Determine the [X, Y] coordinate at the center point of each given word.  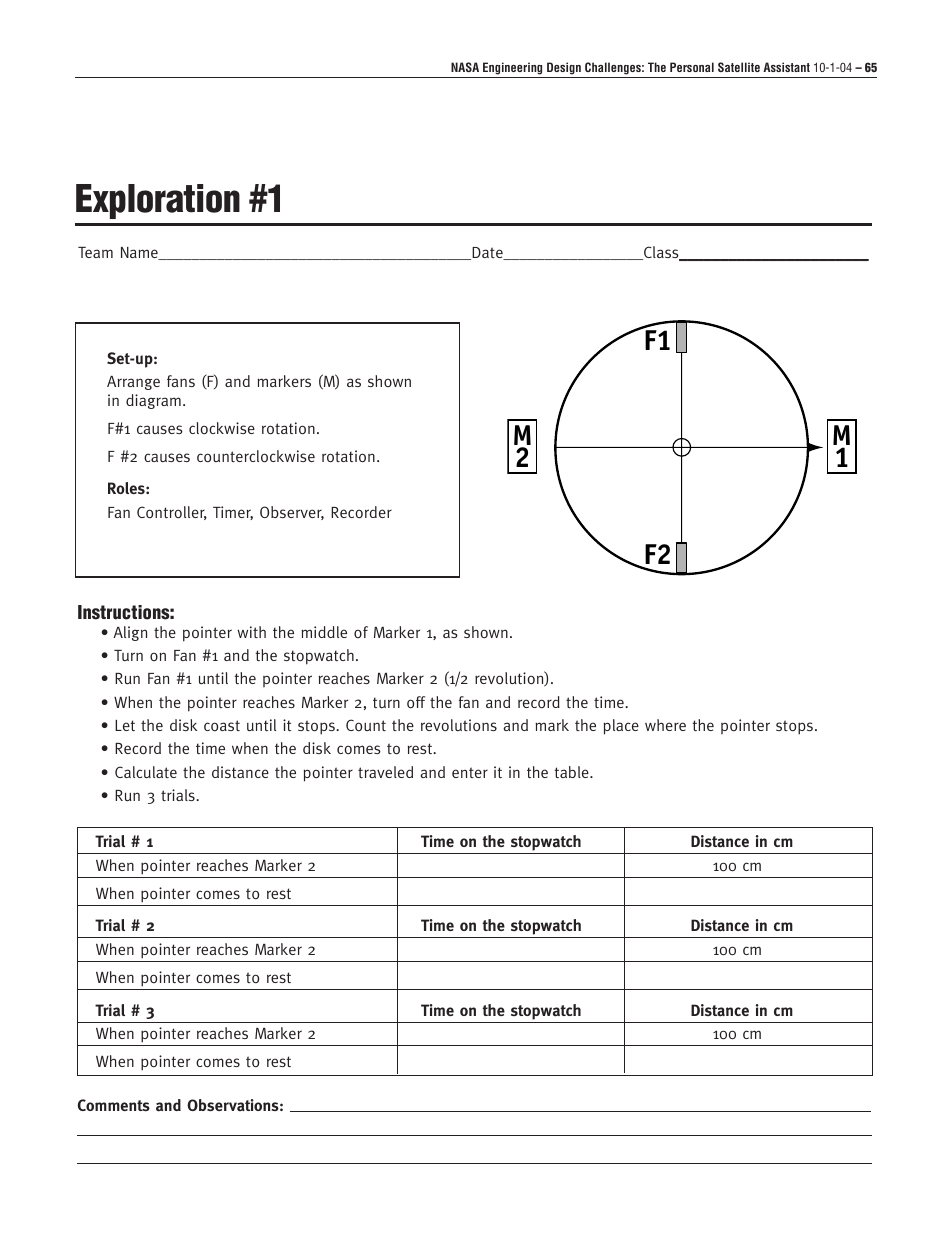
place [621, 727]
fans [181, 381]
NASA [465, 67]
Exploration [158, 201]
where [665, 725]
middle [324, 632]
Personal [692, 67]
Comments [114, 1105]
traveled [385, 772]
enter [470, 772]
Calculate [146, 772]
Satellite [739, 67]
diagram [153, 401]
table [572, 772]
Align [130, 633]
